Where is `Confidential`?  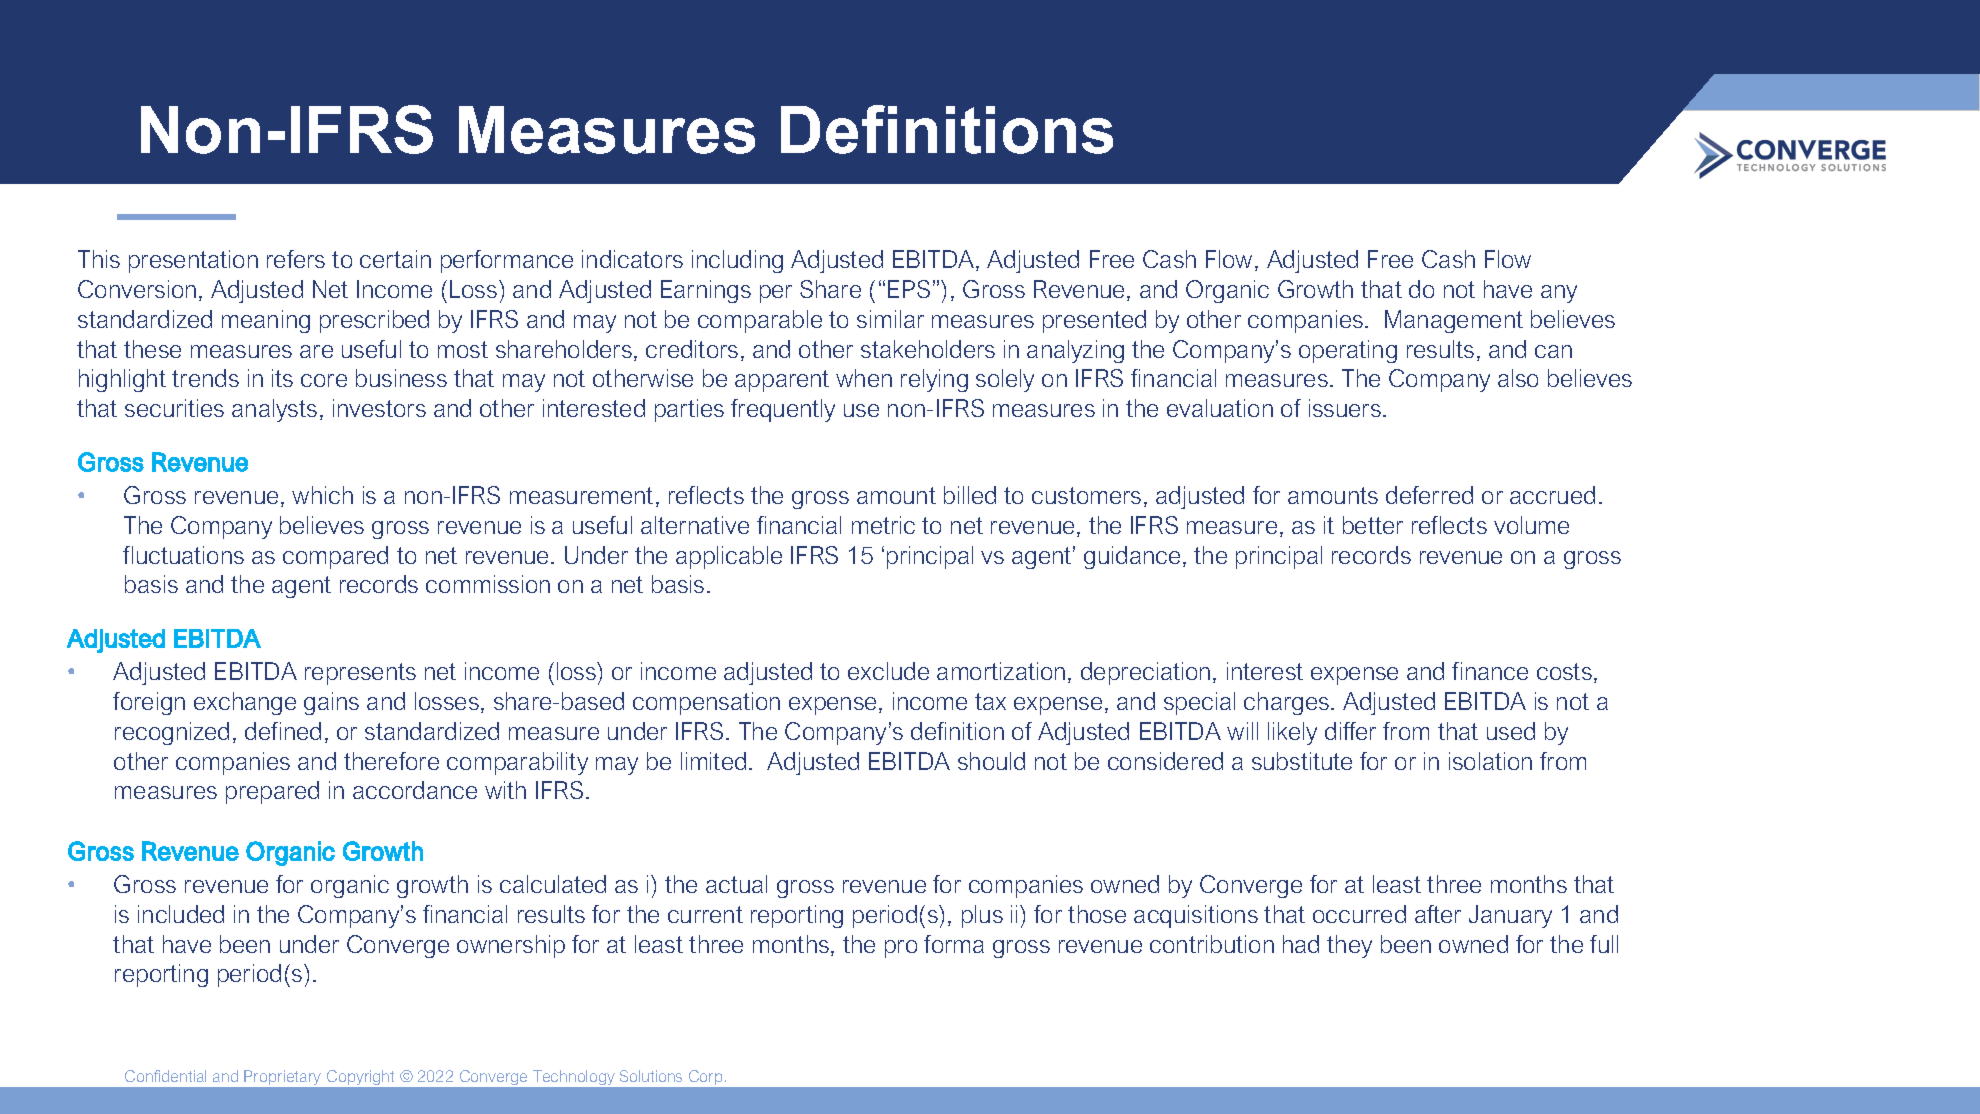
Confidential is located at coordinates (165, 1076).
